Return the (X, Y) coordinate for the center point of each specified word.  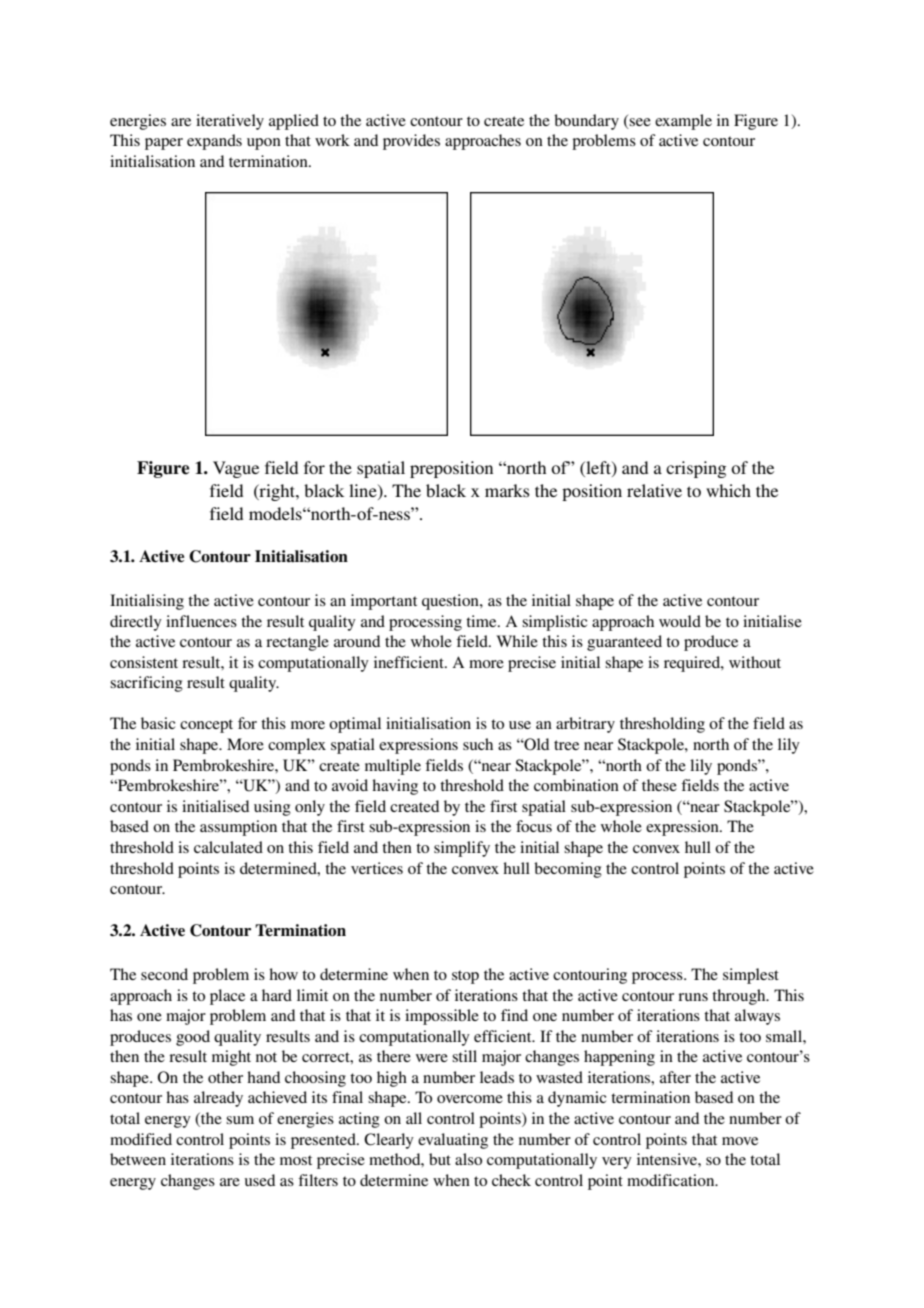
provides (411, 142)
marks (507, 490)
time (482, 621)
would (680, 621)
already (218, 1099)
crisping (696, 469)
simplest (751, 976)
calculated (228, 847)
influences (201, 621)
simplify (462, 849)
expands (214, 142)
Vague (236, 469)
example (683, 122)
